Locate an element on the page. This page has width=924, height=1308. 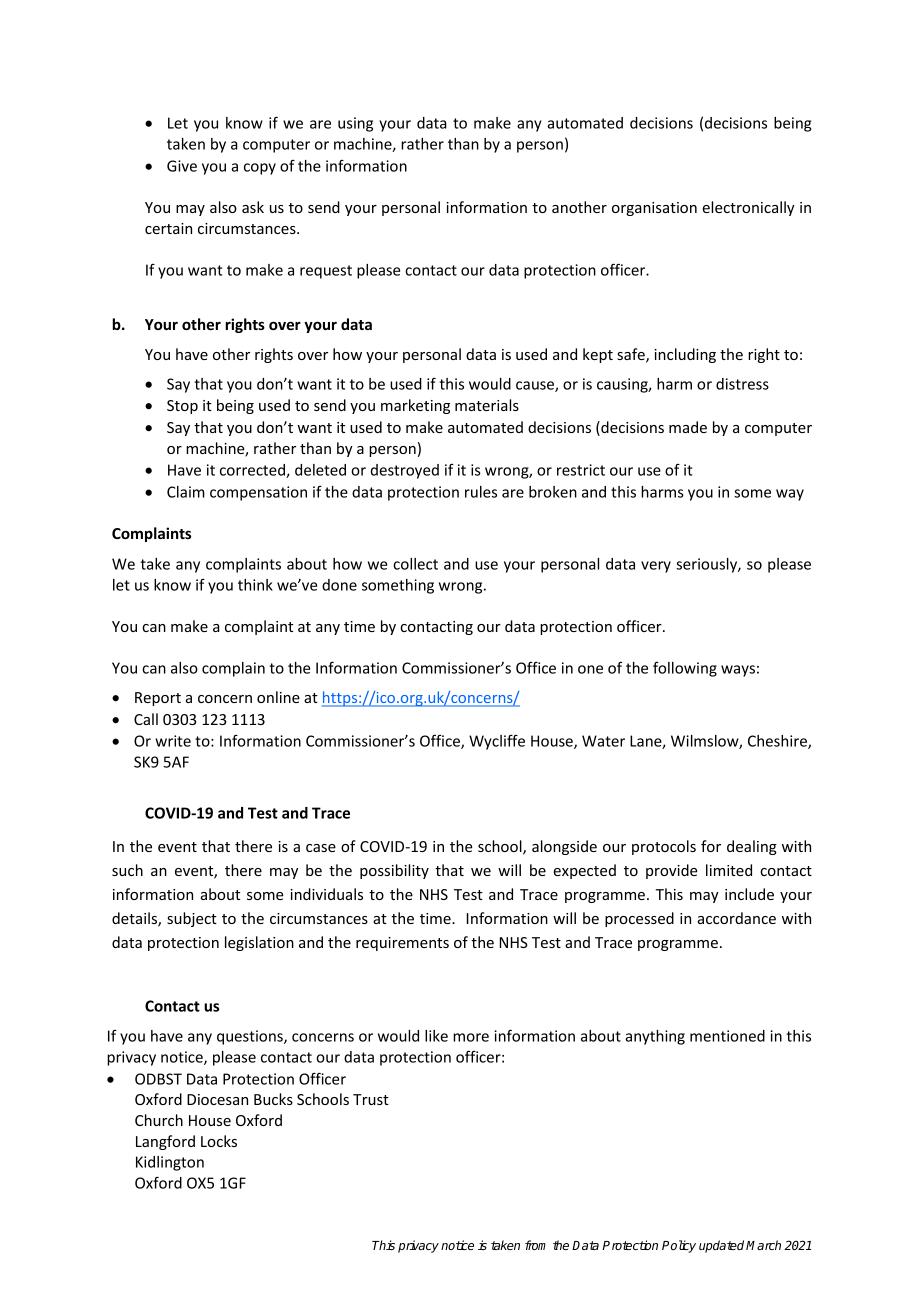
subject is located at coordinates (192, 919).
